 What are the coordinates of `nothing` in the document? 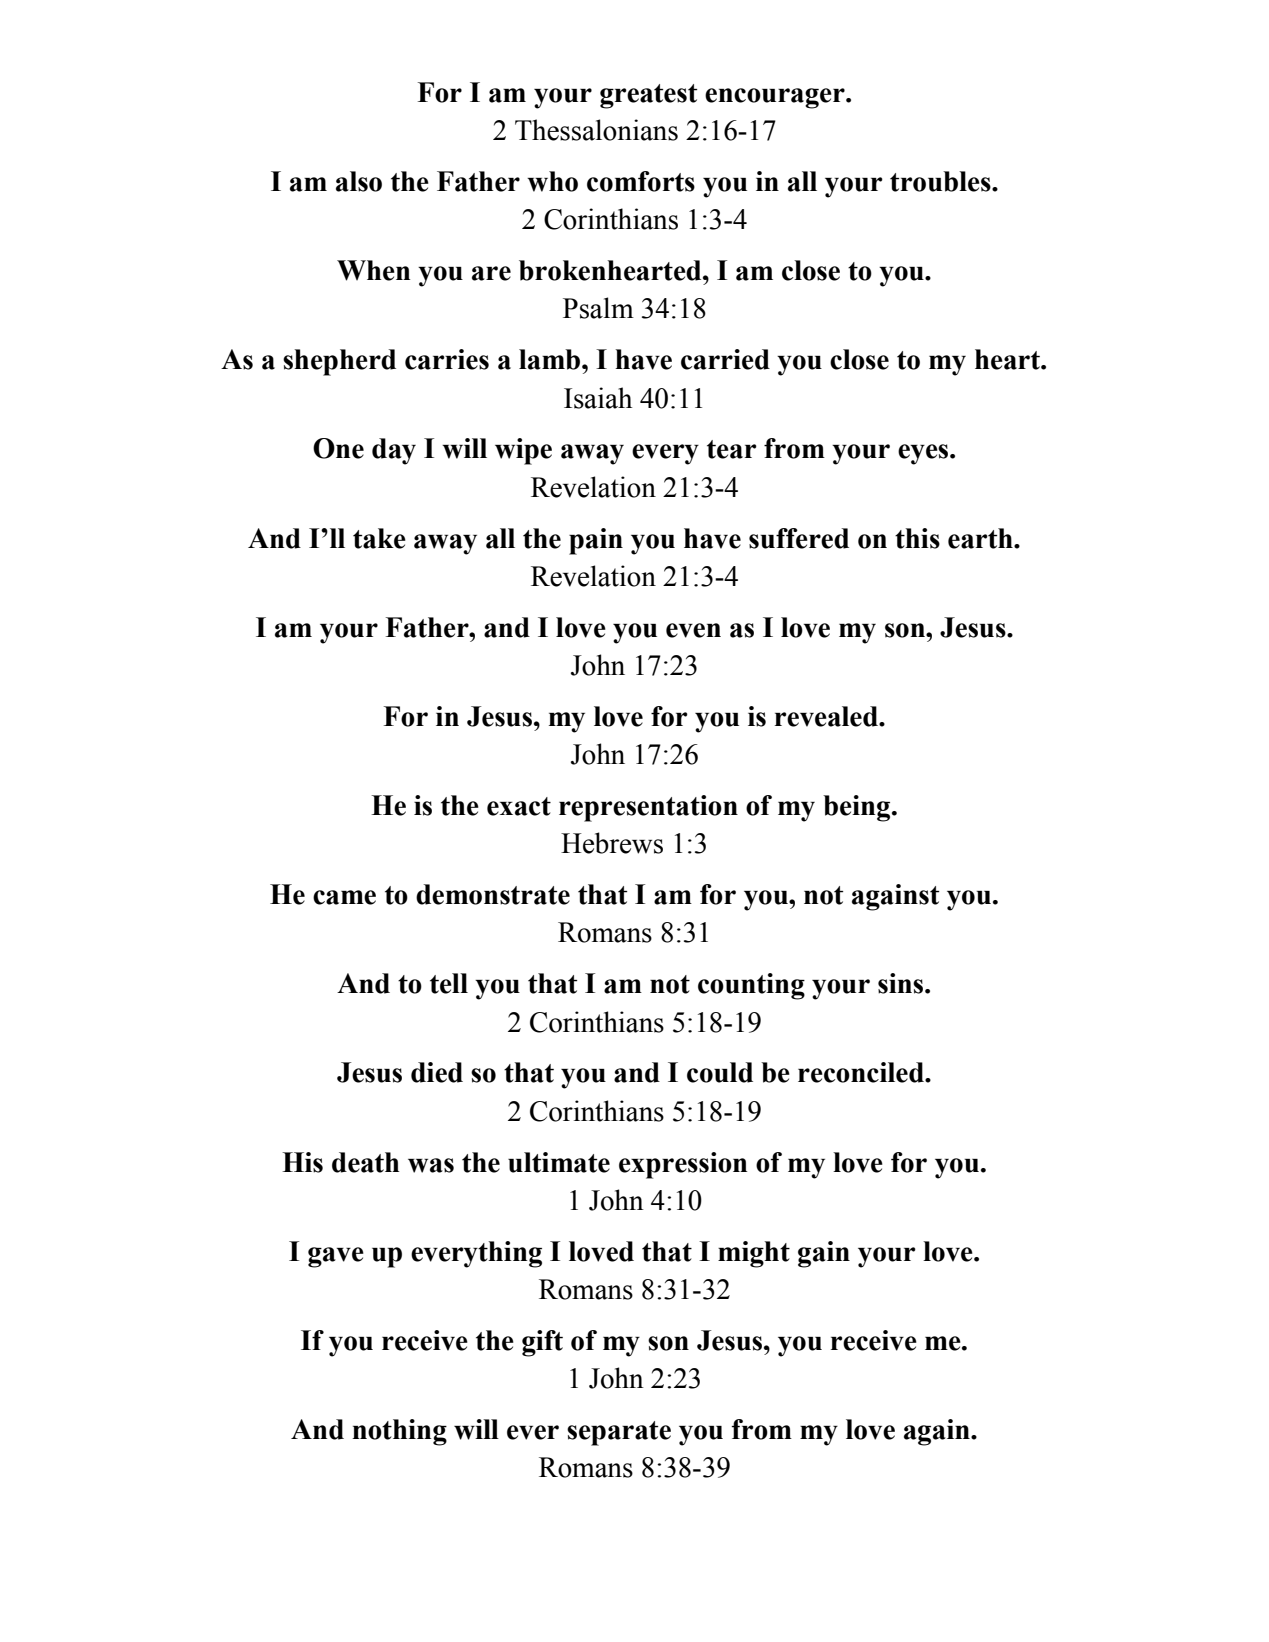 It's located at (399, 1432).
